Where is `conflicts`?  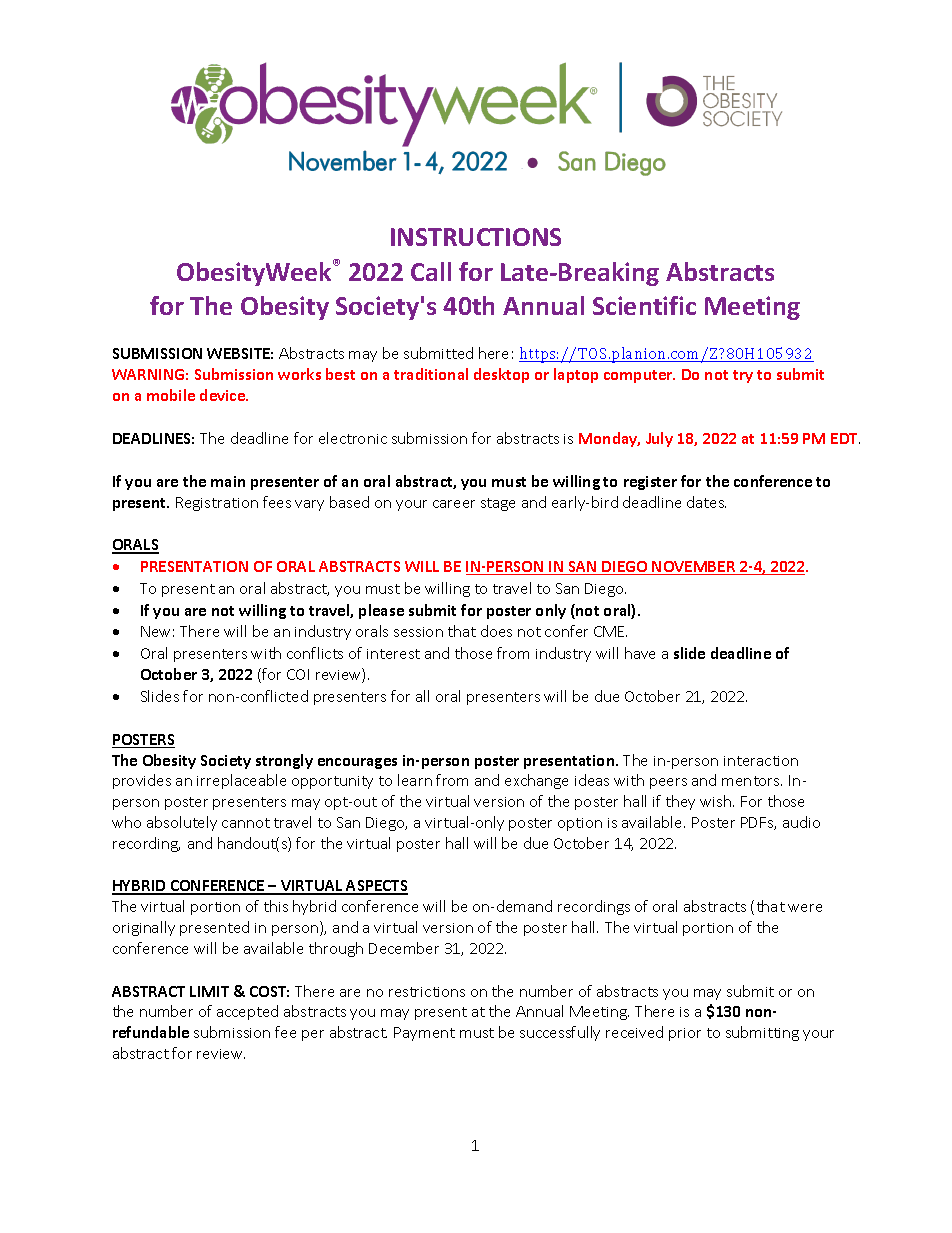 conflicts is located at coordinates (315, 653).
